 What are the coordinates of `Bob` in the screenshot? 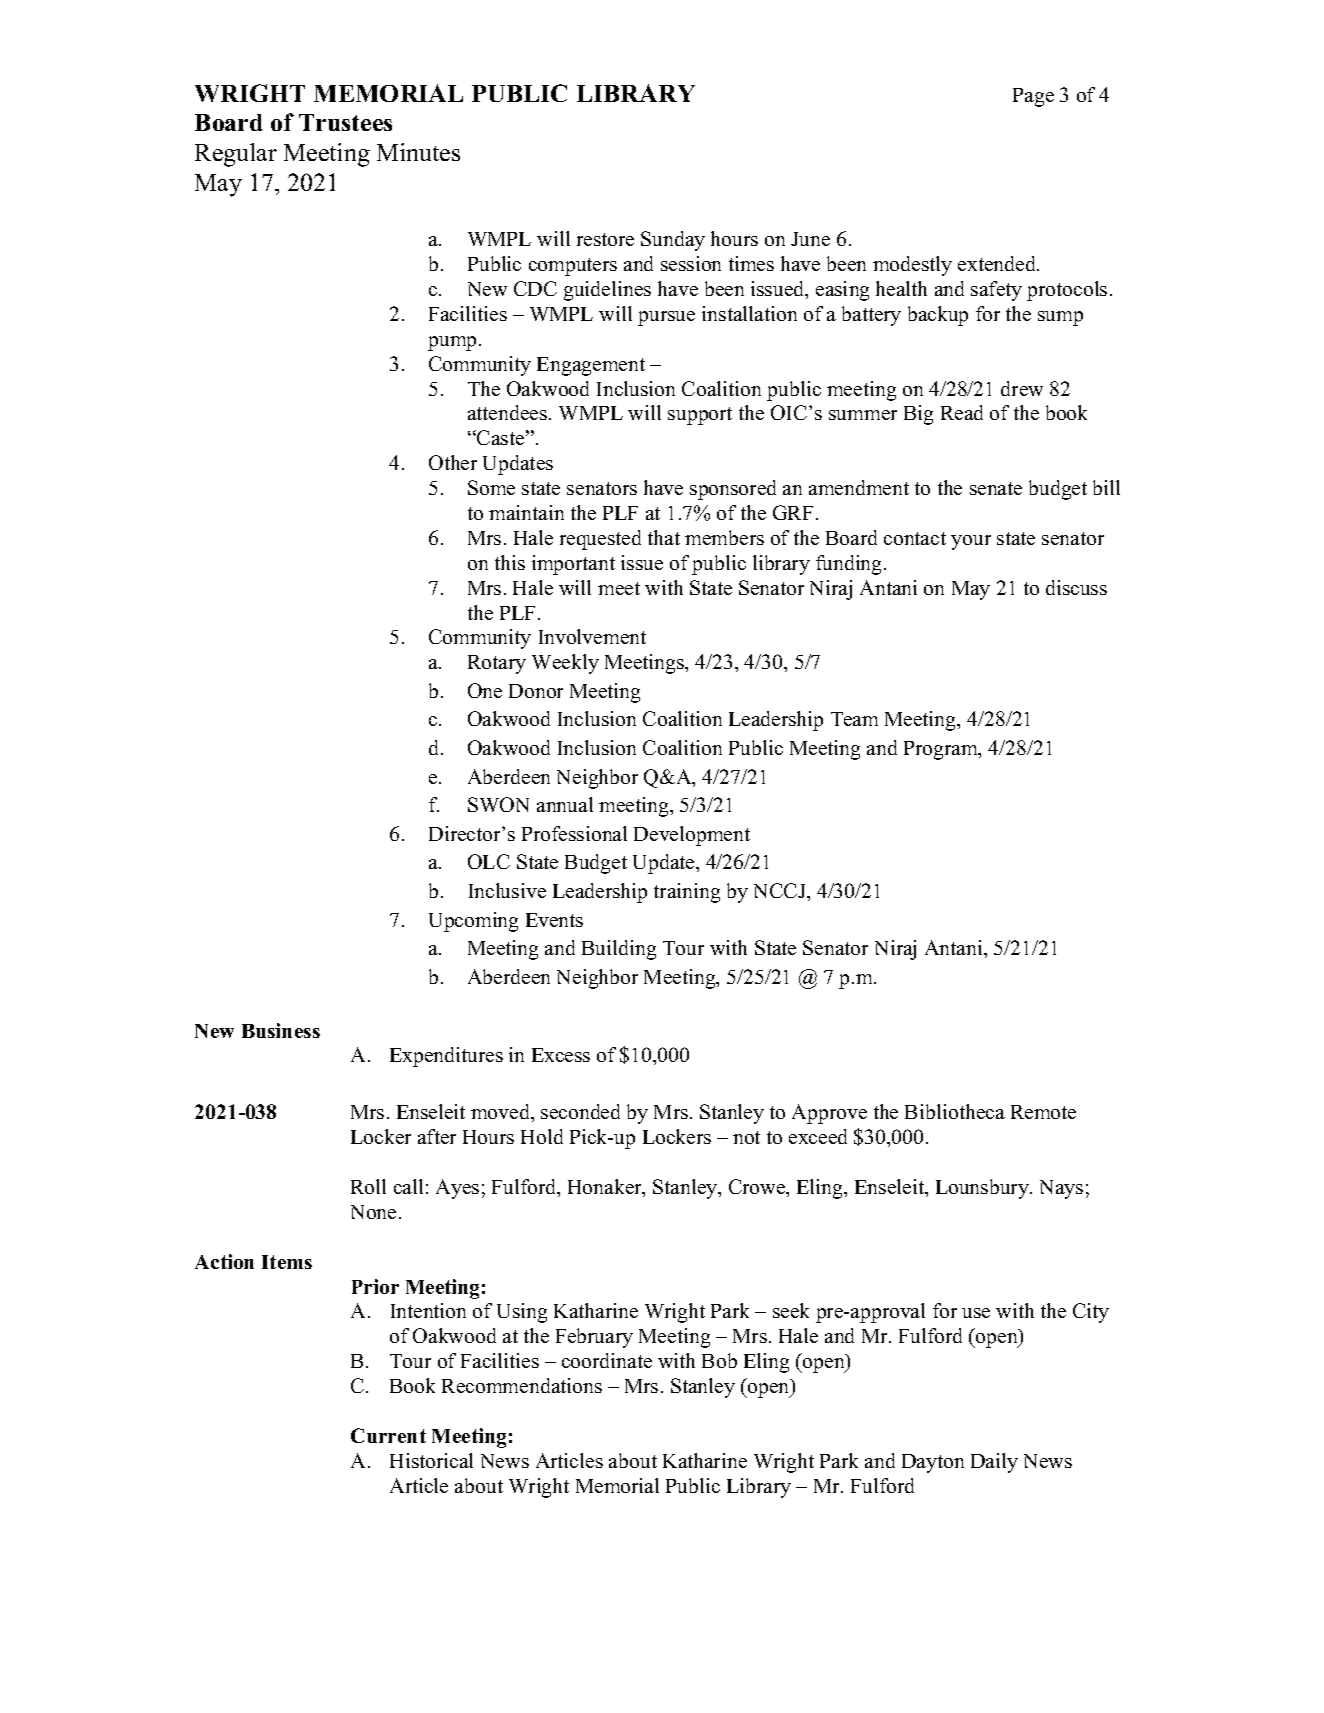 It's located at (719, 1360).
